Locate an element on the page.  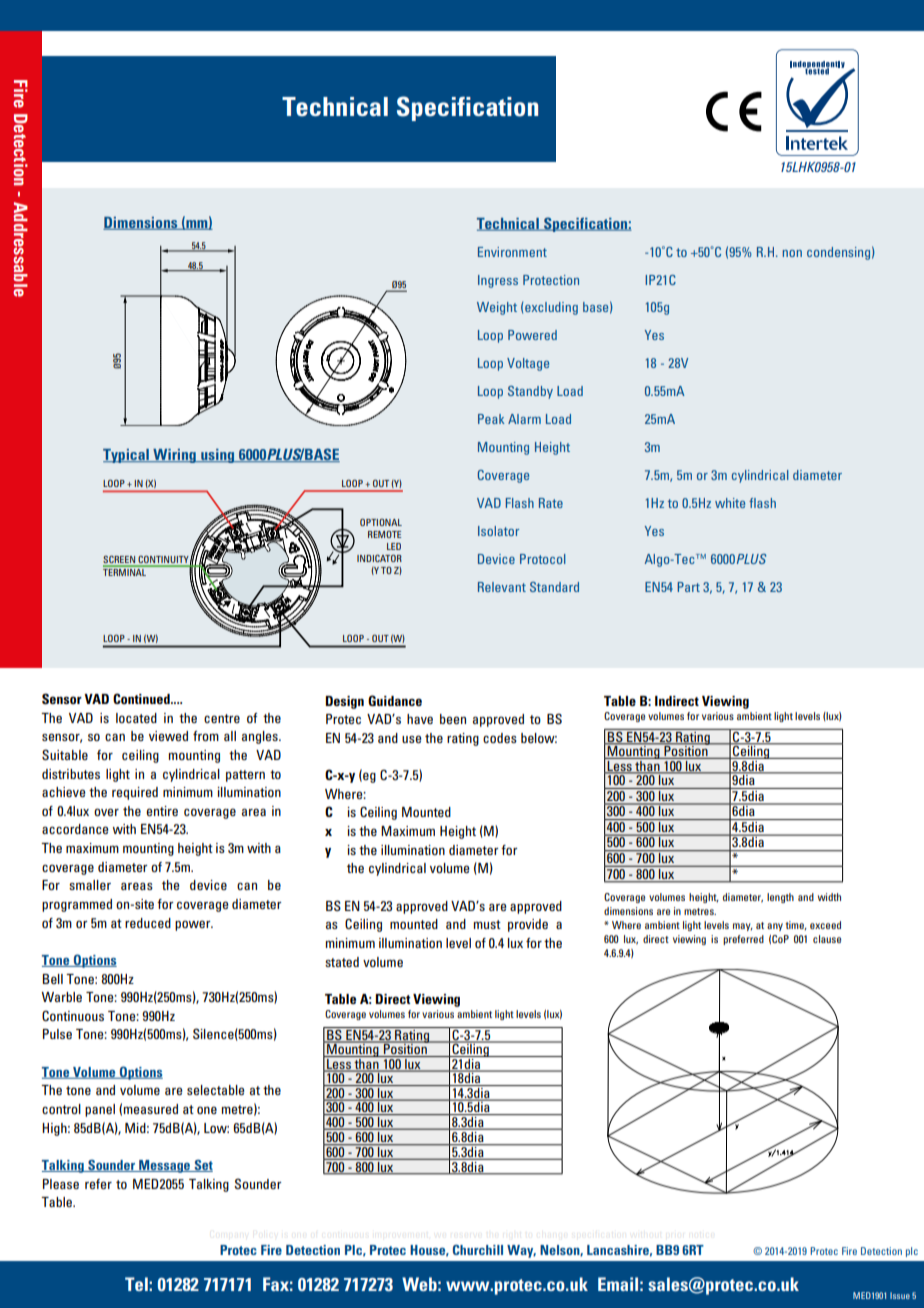
codes is located at coordinates (500, 738).
